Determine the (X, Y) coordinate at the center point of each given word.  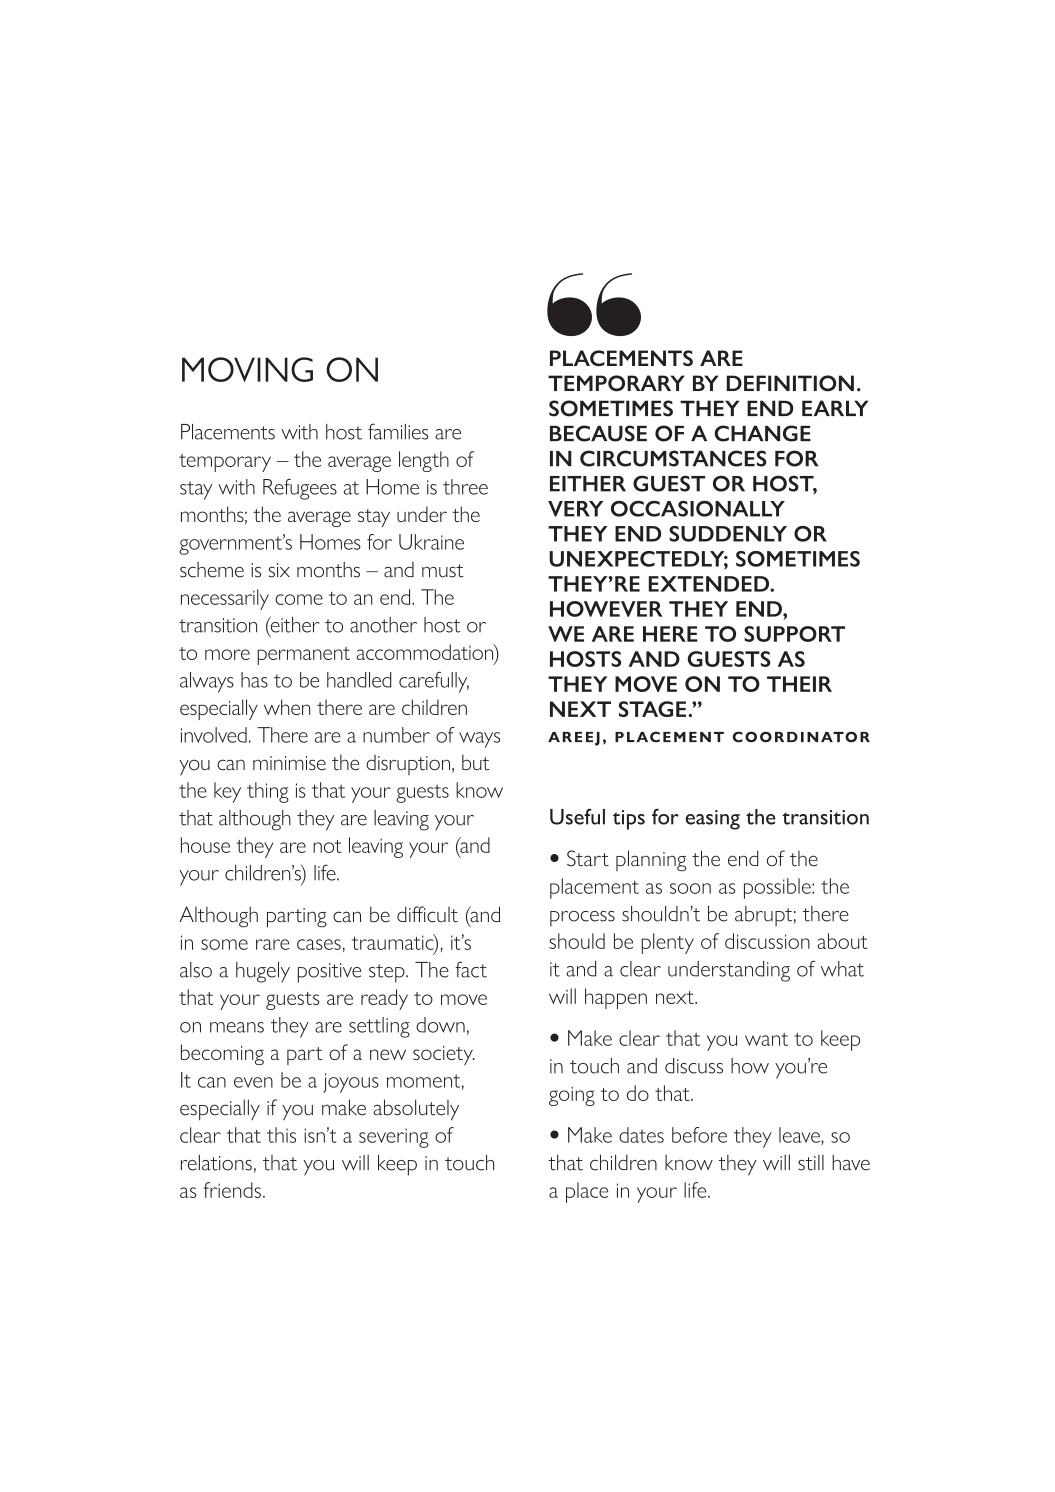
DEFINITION (790, 383)
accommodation (426, 653)
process (582, 919)
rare (272, 944)
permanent (303, 656)
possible (778, 888)
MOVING (247, 369)
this (281, 1135)
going (572, 1096)
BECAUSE (598, 433)
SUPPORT (794, 634)
